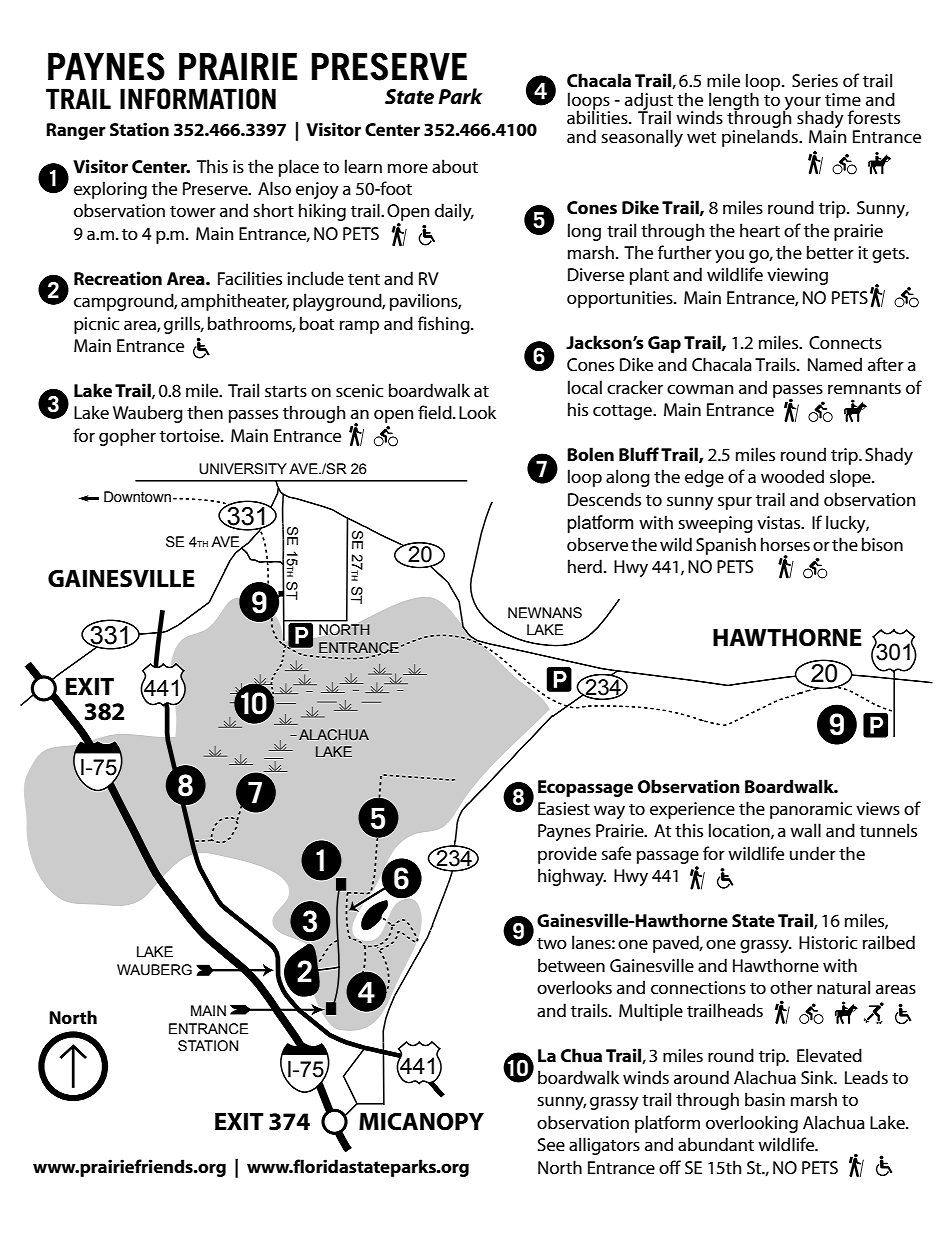 This document has height=1233, width=952. I want to click on about, so click(455, 166).
